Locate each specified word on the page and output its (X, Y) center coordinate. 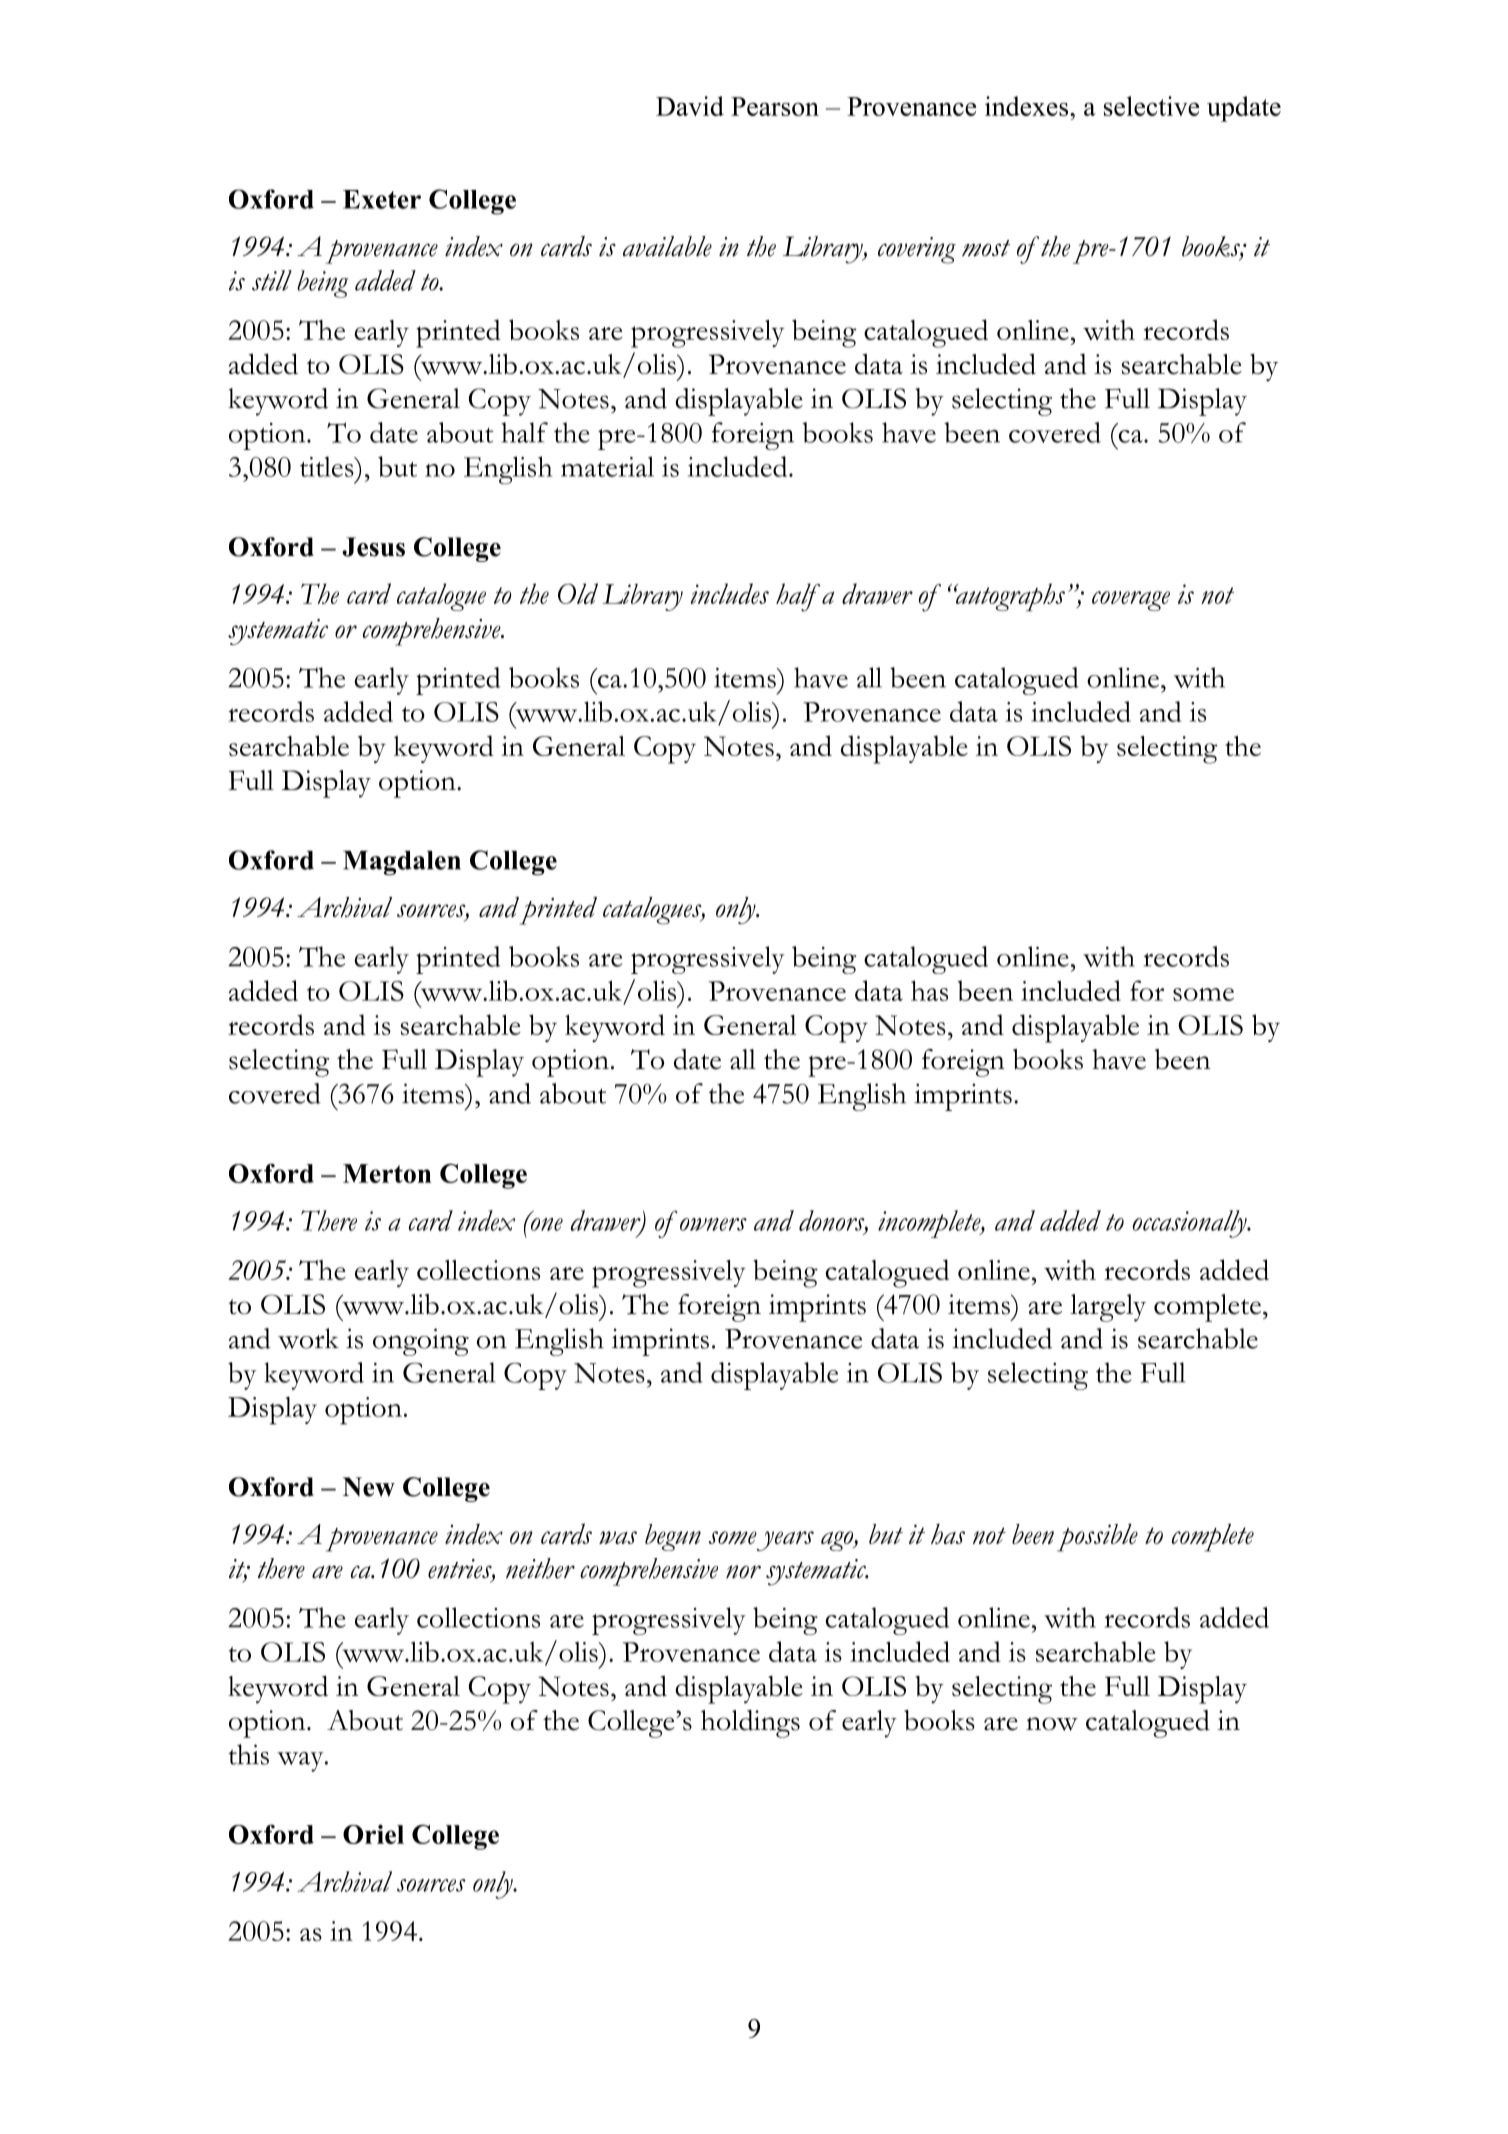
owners (713, 1224)
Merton (387, 1173)
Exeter (382, 199)
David (690, 106)
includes (730, 593)
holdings (750, 1724)
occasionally (1191, 1224)
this (248, 1754)
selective (1151, 106)
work (308, 1338)
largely (1108, 1308)
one (546, 1223)
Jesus (373, 547)
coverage (1131, 601)
